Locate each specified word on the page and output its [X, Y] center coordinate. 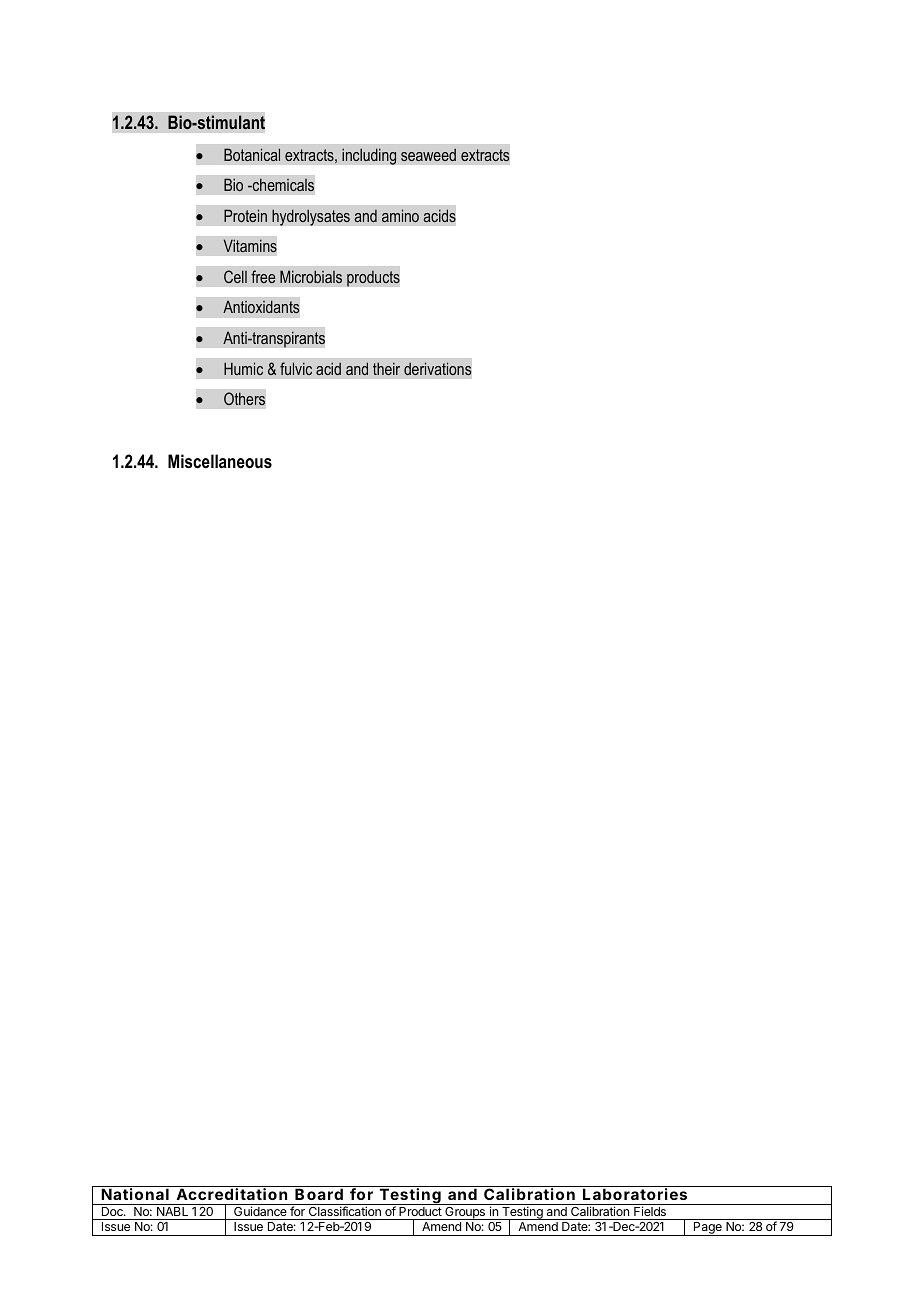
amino [400, 215]
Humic [243, 368]
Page [708, 1229]
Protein [245, 215]
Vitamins [250, 245]
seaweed [428, 155]
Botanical [252, 154]
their [386, 368]
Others [244, 398]
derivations [437, 368]
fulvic [296, 368]
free [263, 276]
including [369, 156]
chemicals [282, 184]
